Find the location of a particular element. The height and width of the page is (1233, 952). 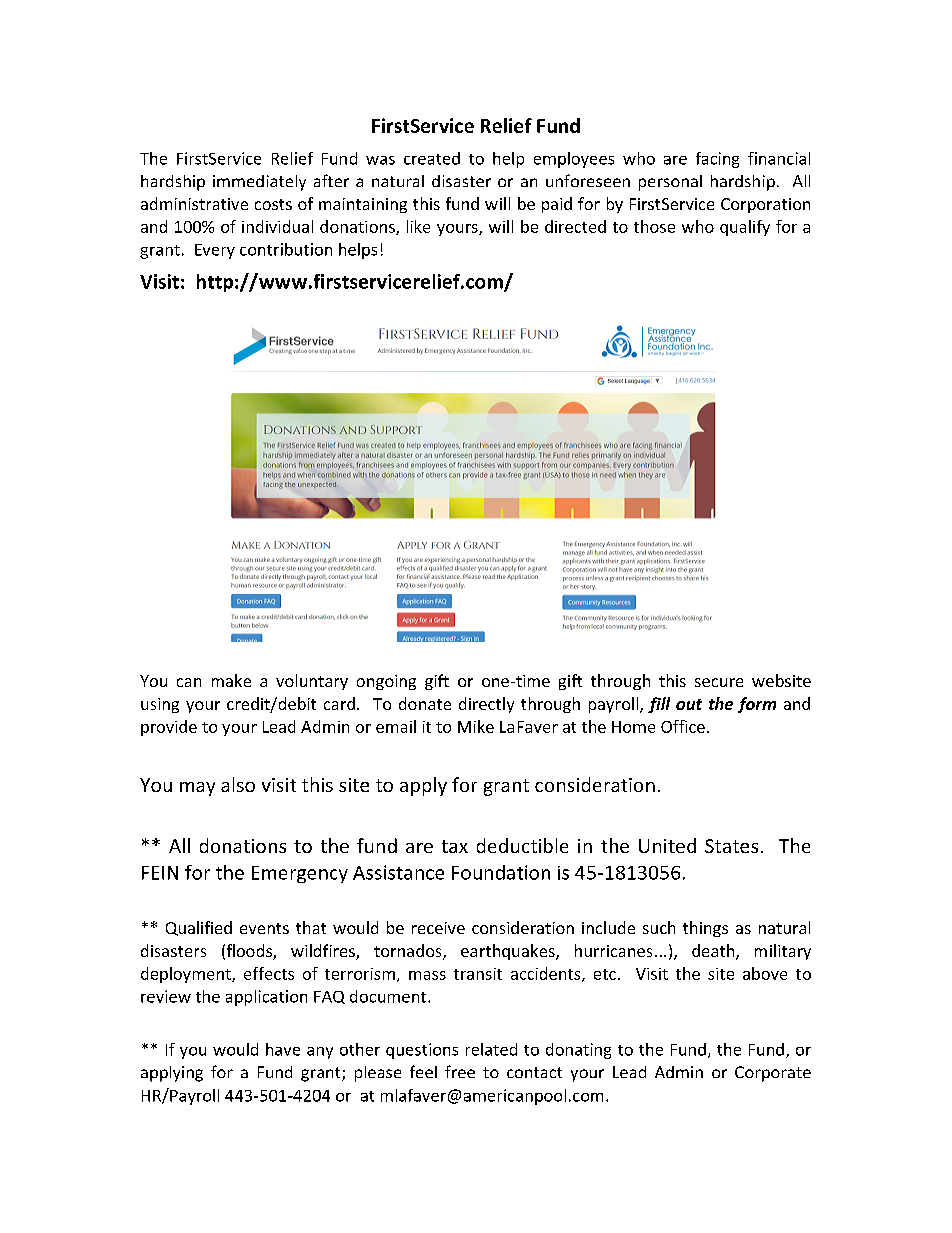

related is located at coordinates (491, 1049).
